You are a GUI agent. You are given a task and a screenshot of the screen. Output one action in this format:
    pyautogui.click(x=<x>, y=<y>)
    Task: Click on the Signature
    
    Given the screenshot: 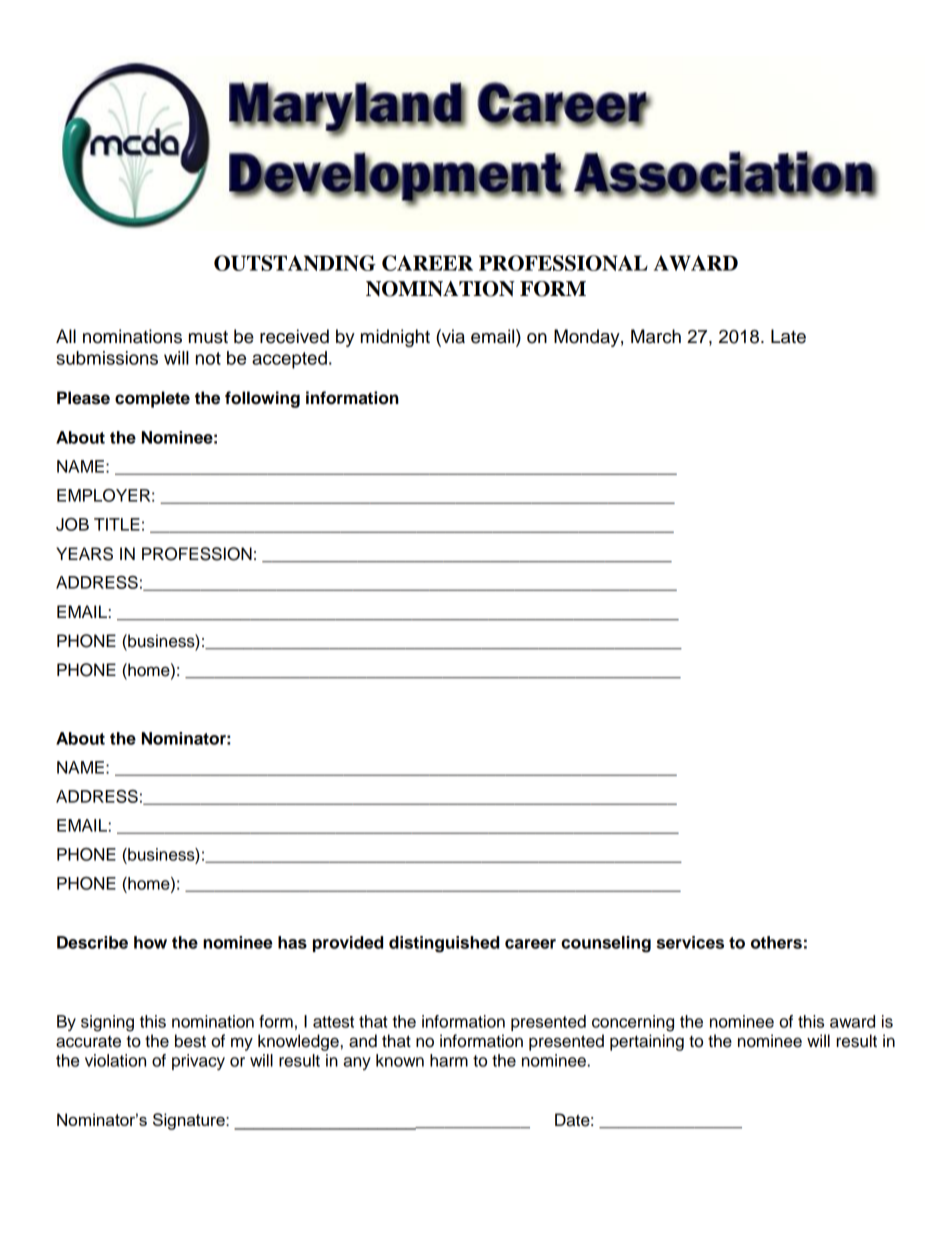 What is the action you would take?
    pyautogui.click(x=190, y=1121)
